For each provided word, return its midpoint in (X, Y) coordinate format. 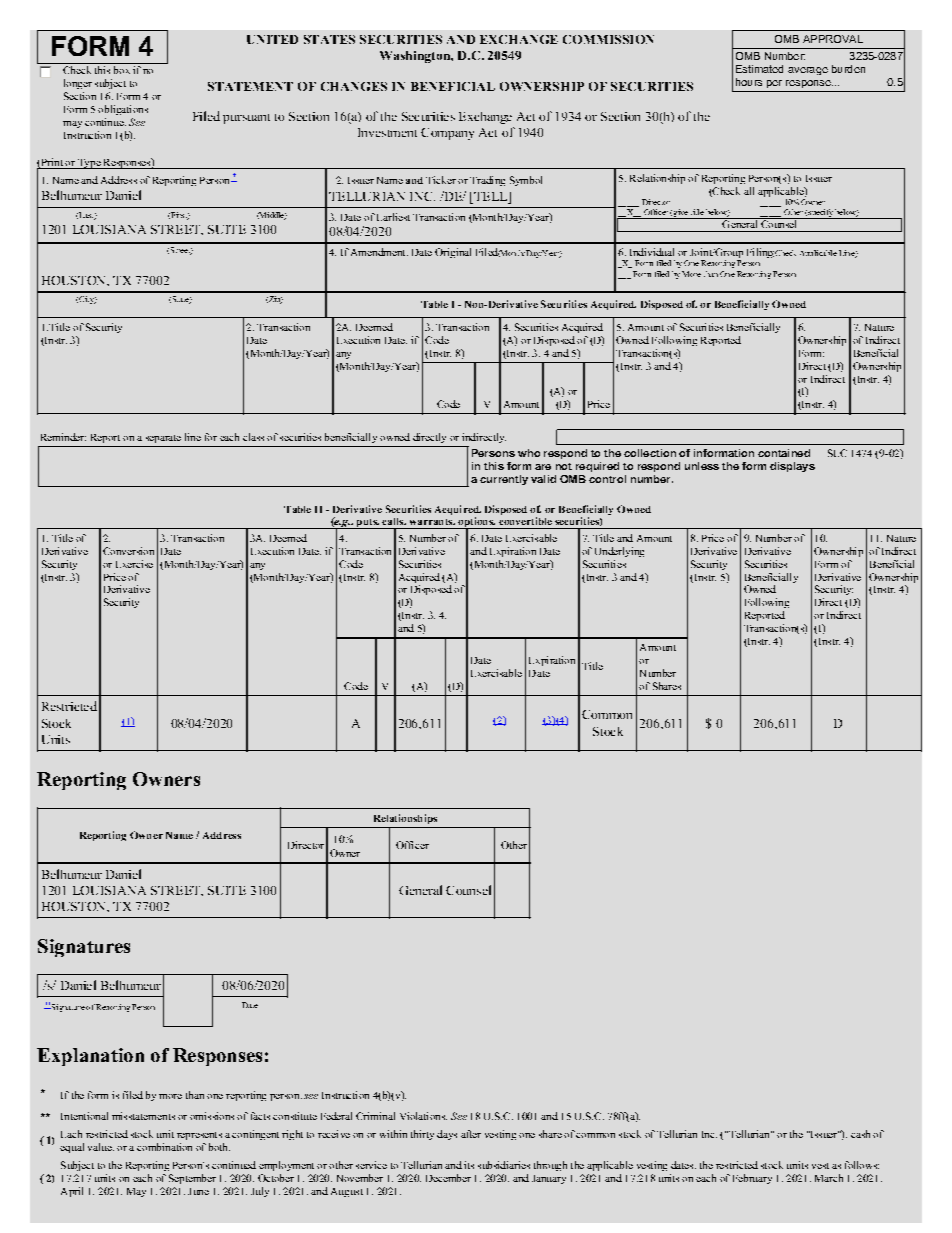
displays (792, 467)
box (122, 70)
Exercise (134, 564)
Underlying (619, 552)
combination (164, 1147)
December (448, 1178)
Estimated (759, 69)
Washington (416, 57)
